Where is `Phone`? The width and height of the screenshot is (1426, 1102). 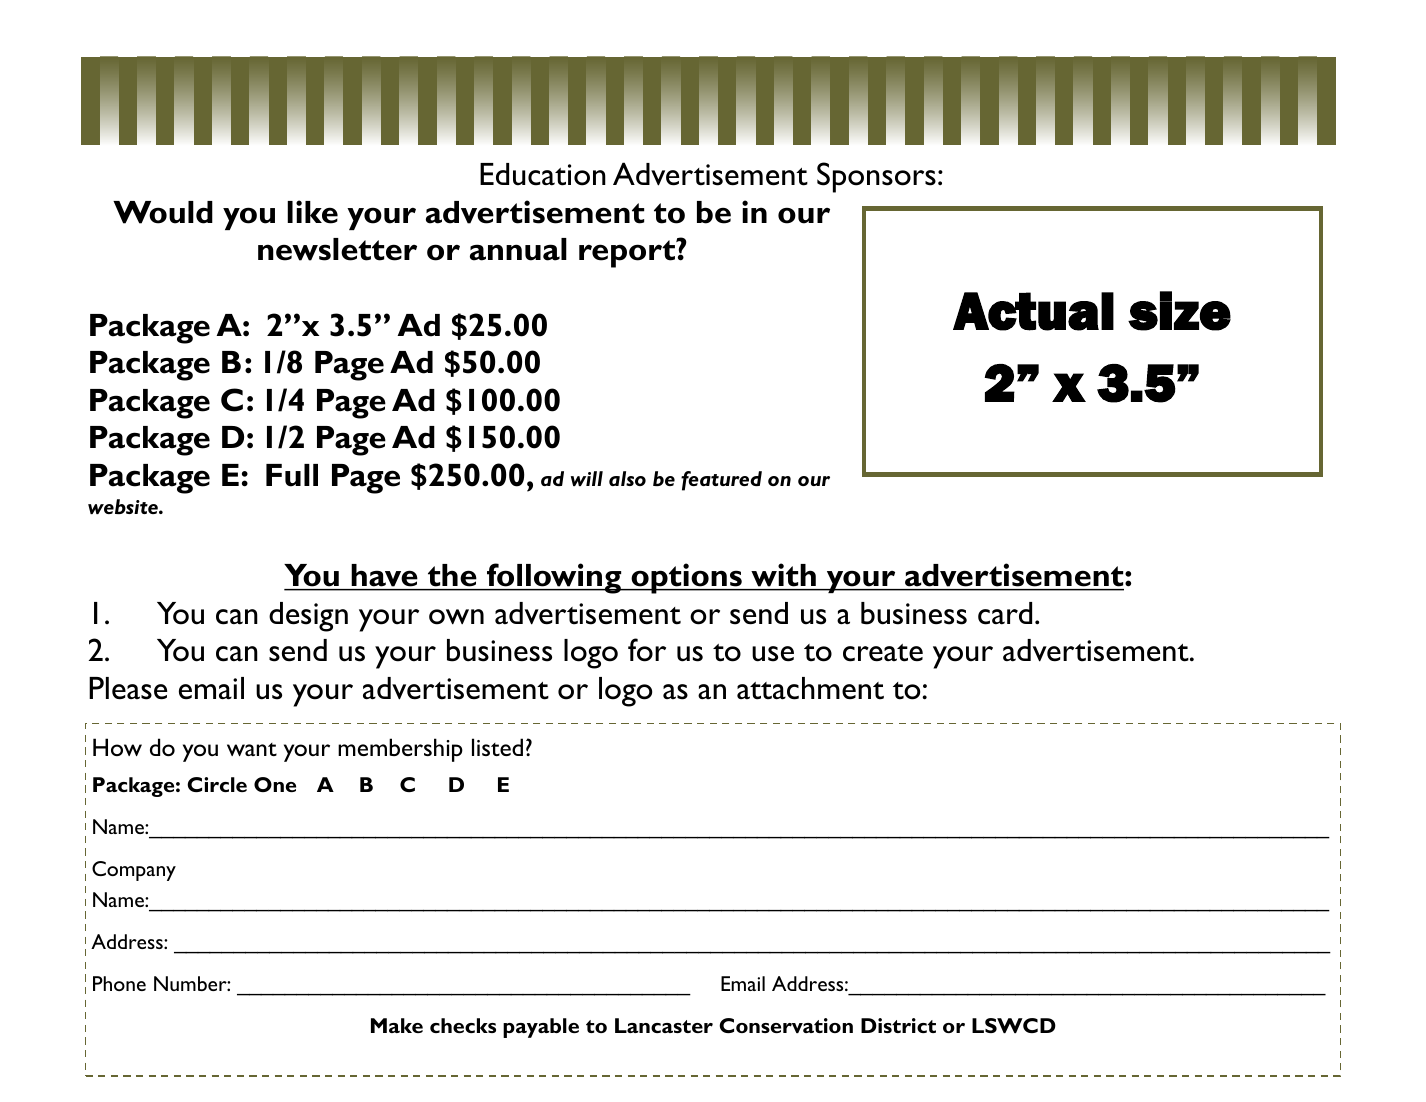 Phone is located at coordinates (119, 983).
